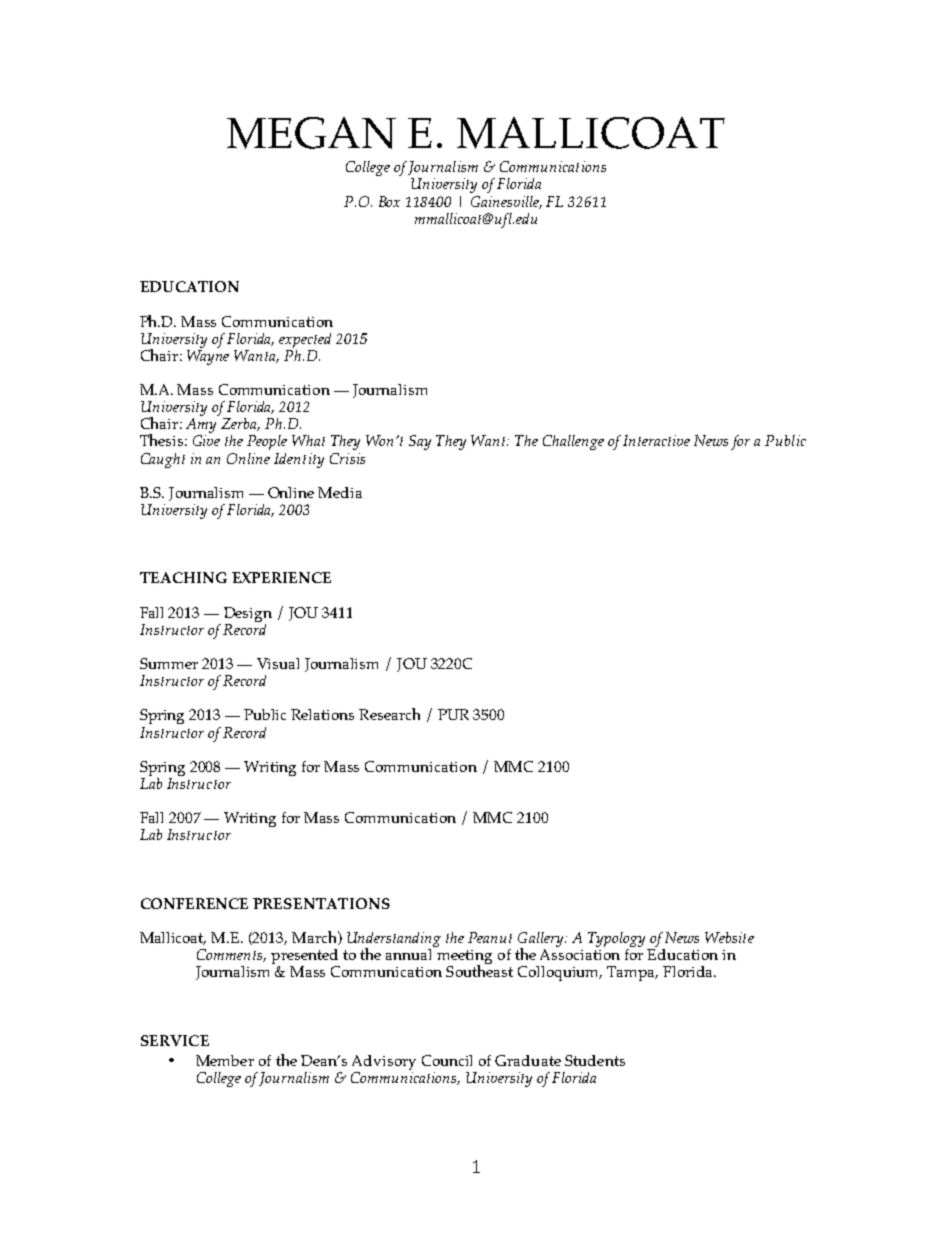 The image size is (952, 1233). I want to click on Member, so click(225, 1060).
